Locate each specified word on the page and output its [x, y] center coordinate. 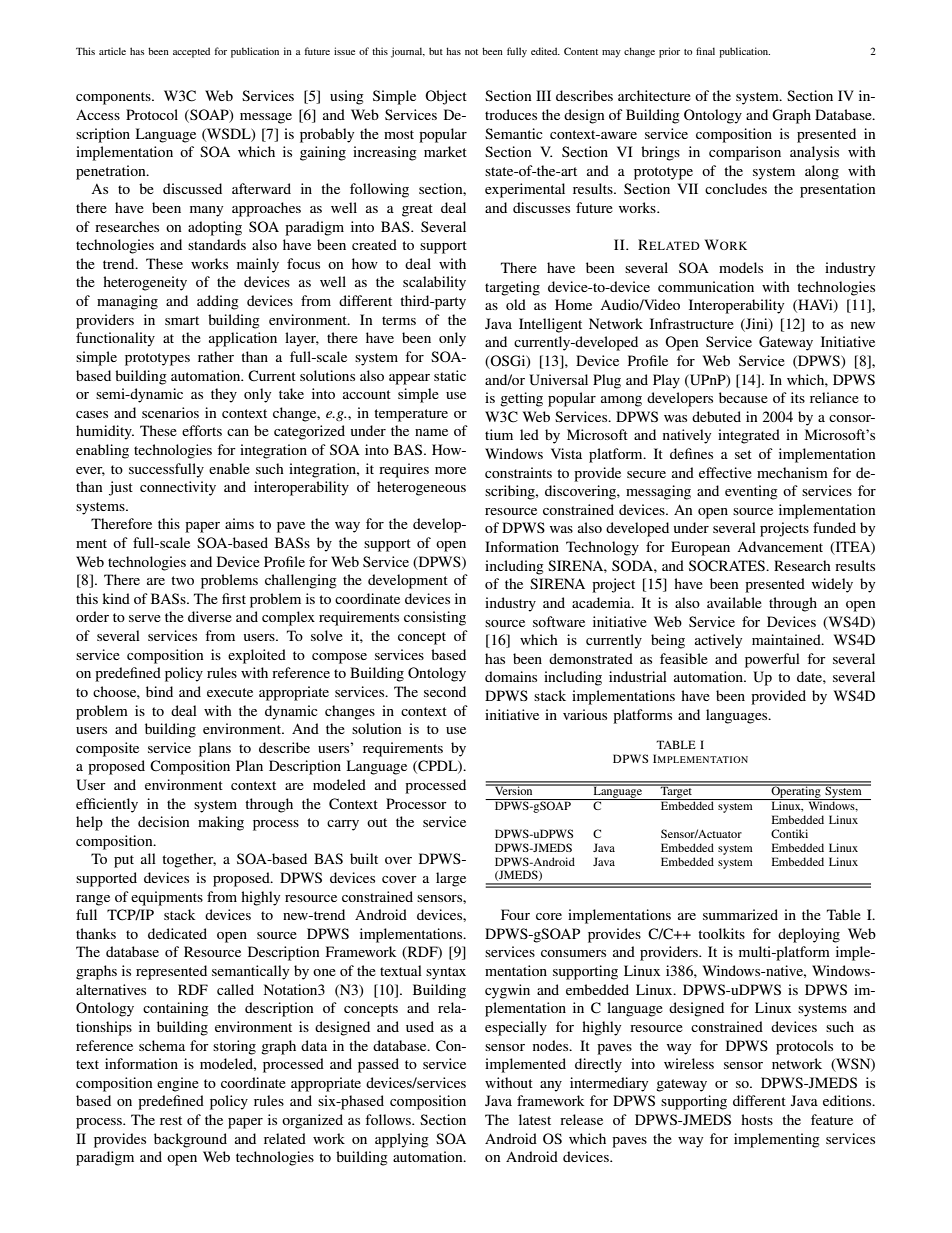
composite [107, 749]
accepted [191, 52]
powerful [772, 660]
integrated [749, 436]
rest [171, 1120]
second [445, 691]
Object [446, 97]
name [431, 432]
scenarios [170, 412]
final [705, 51]
